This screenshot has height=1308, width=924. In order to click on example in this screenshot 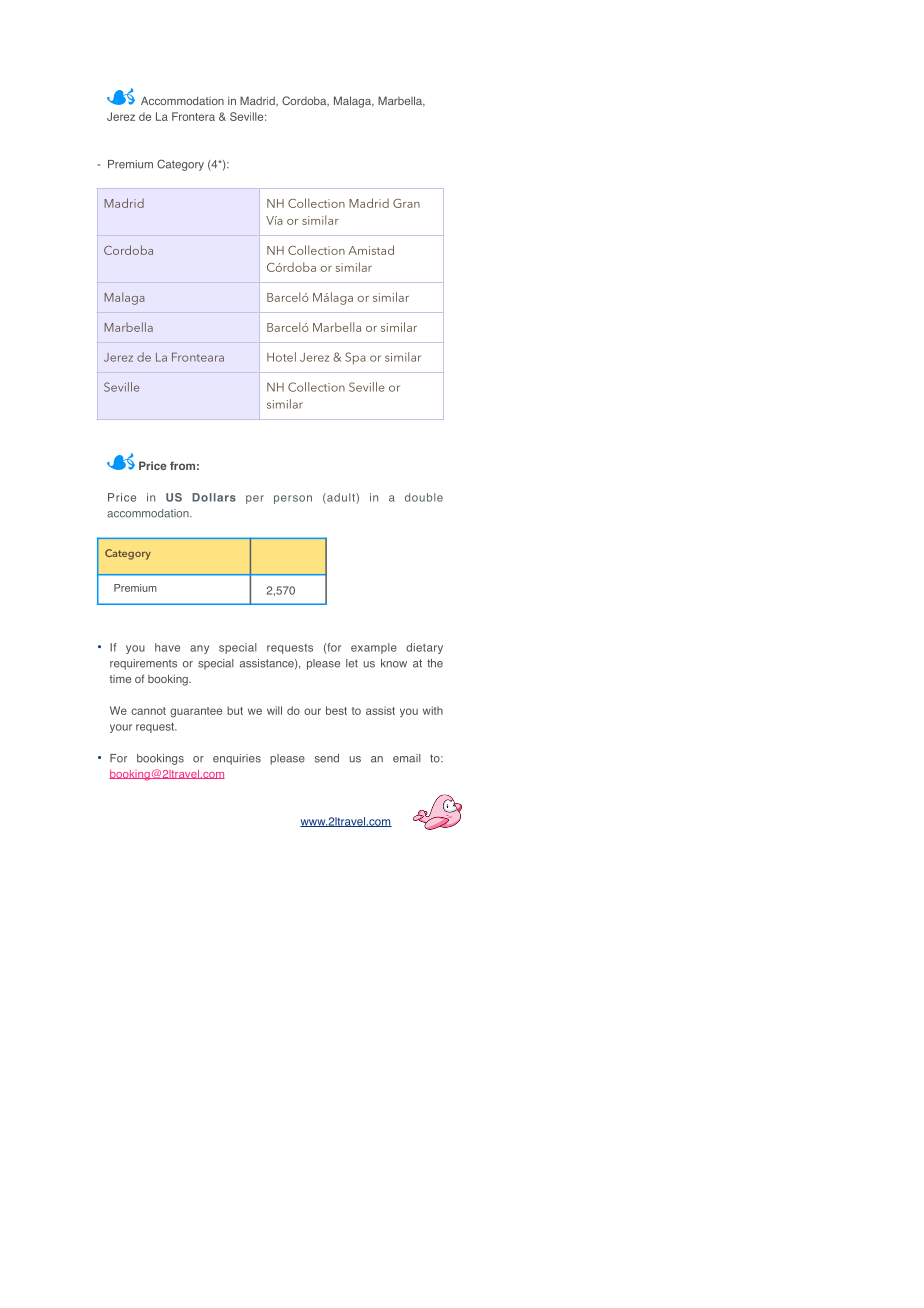, I will do `click(374, 648)`.
